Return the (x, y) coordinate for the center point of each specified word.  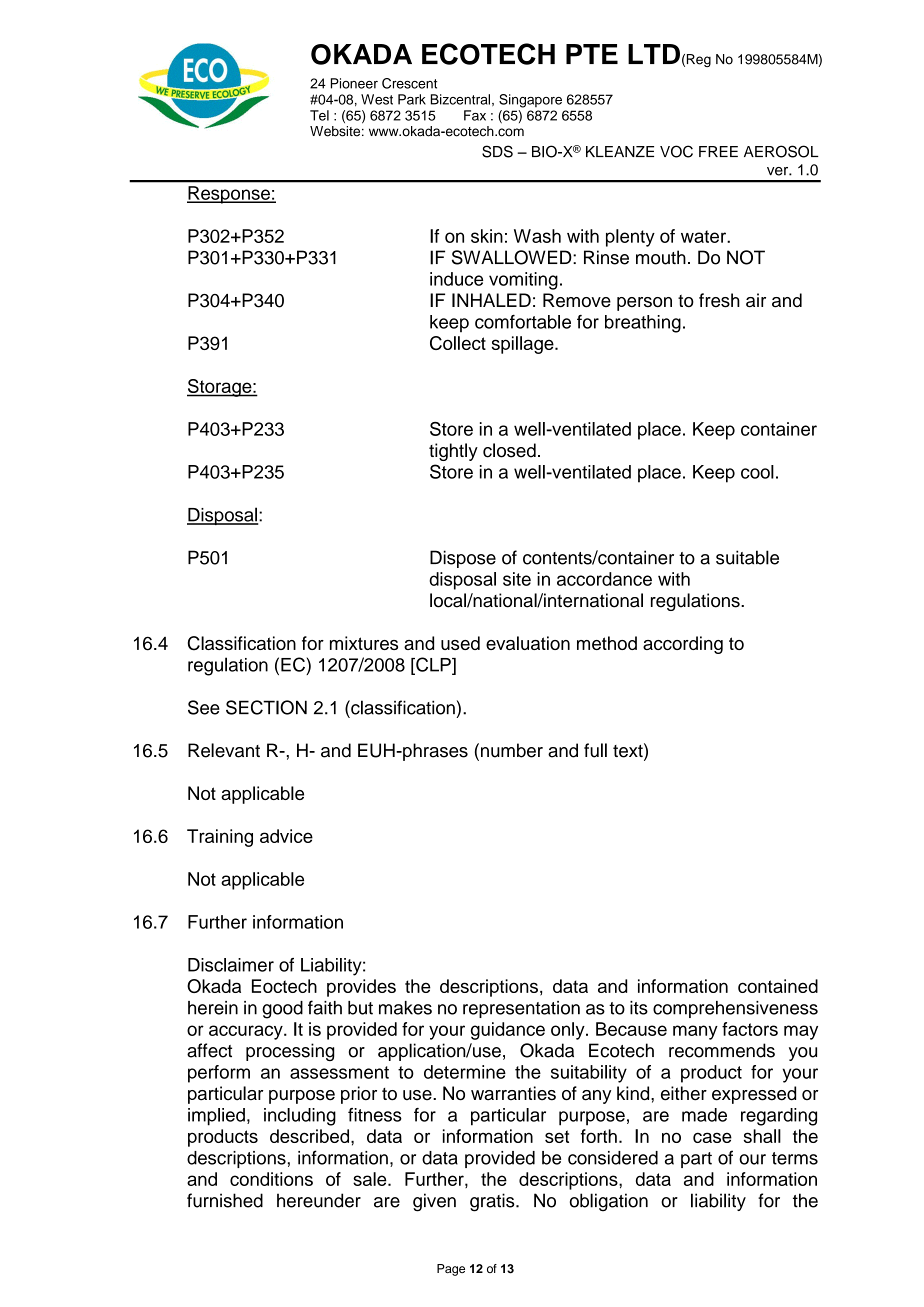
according (683, 645)
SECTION (266, 707)
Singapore (530, 101)
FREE (718, 151)
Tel (319, 115)
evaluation (528, 643)
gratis (493, 1202)
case (712, 1137)
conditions (271, 1179)
